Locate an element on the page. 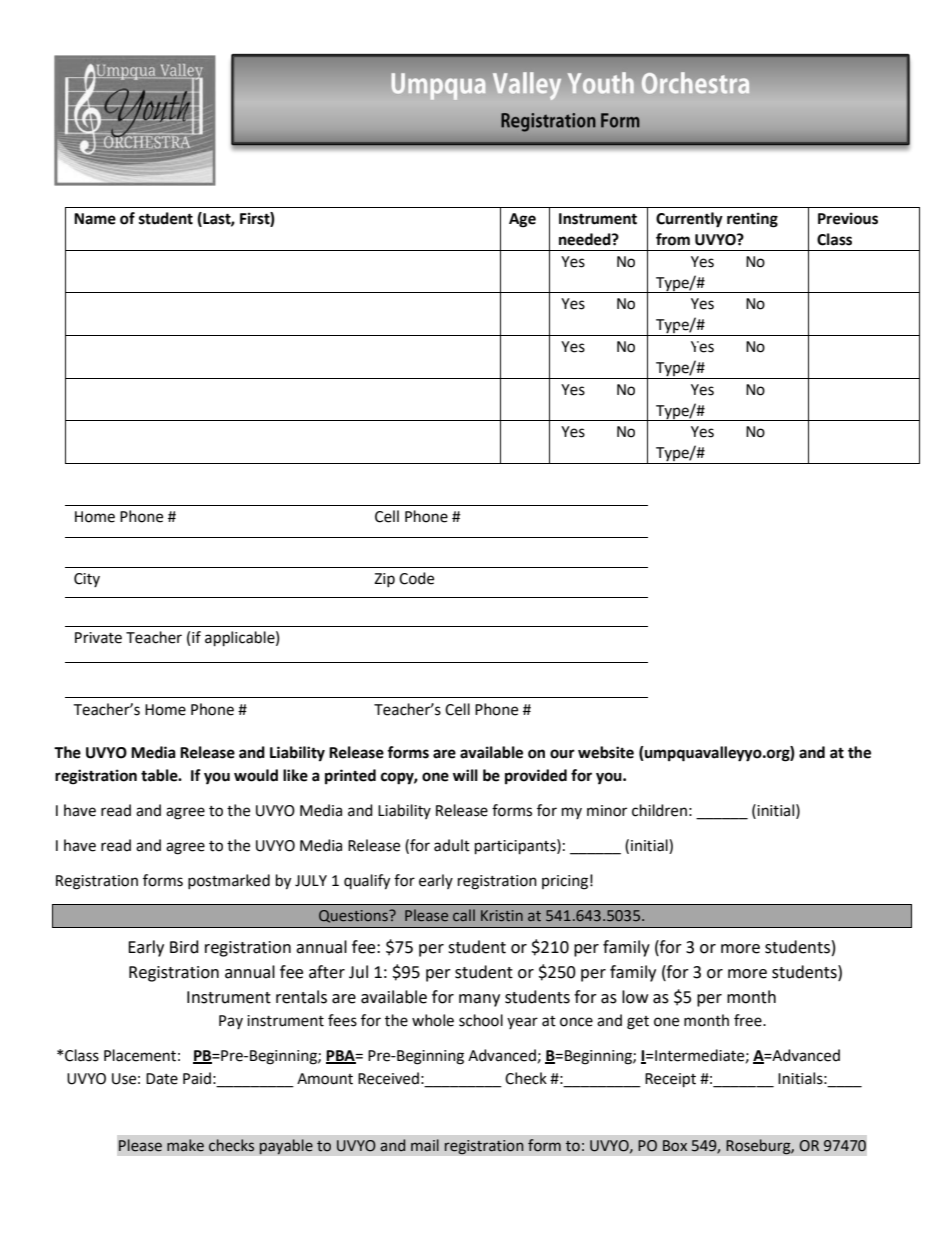 This document has width=952, height=1233. Name is located at coordinates (95, 219).
